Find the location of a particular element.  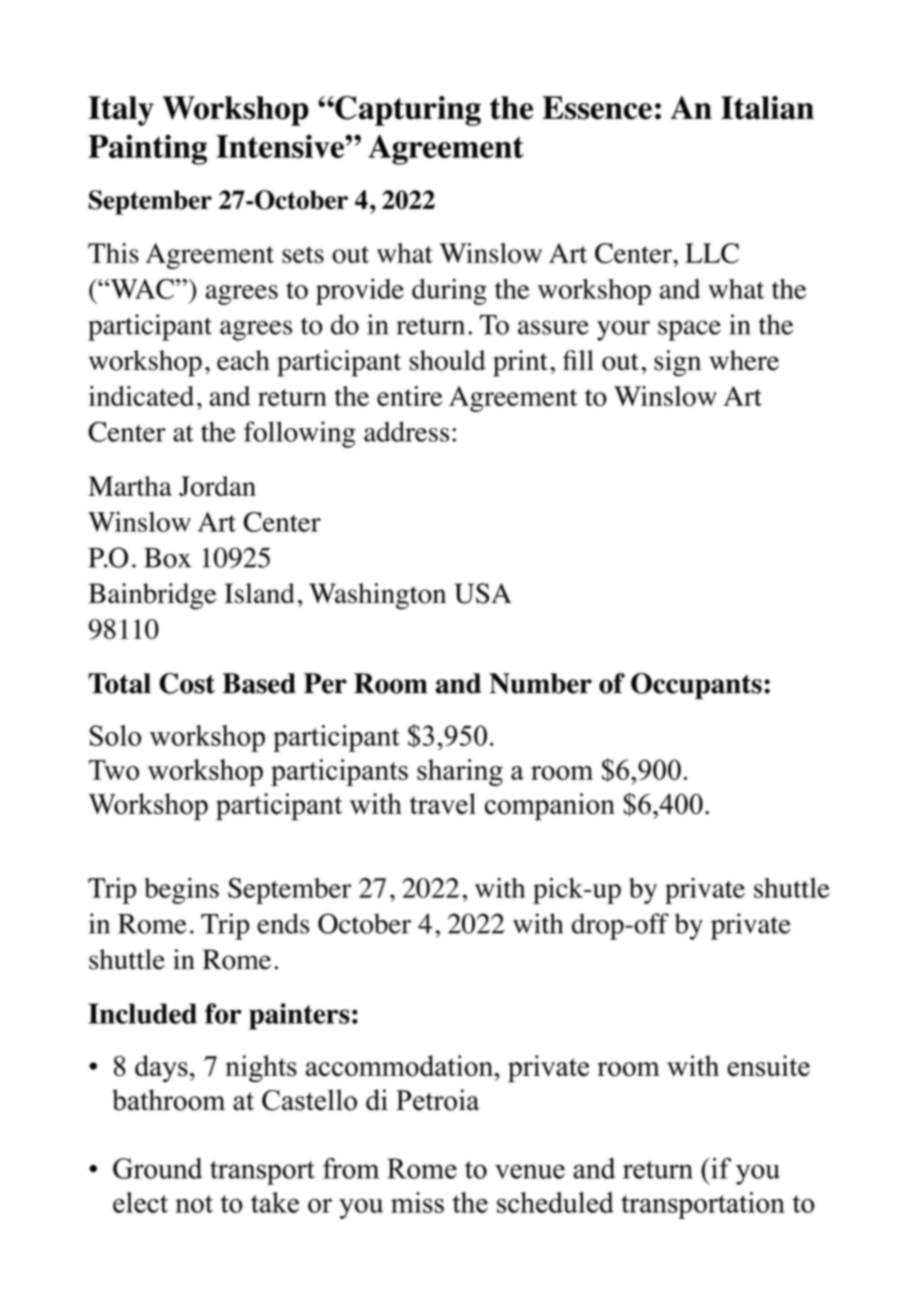

address is located at coordinates (406, 431).
